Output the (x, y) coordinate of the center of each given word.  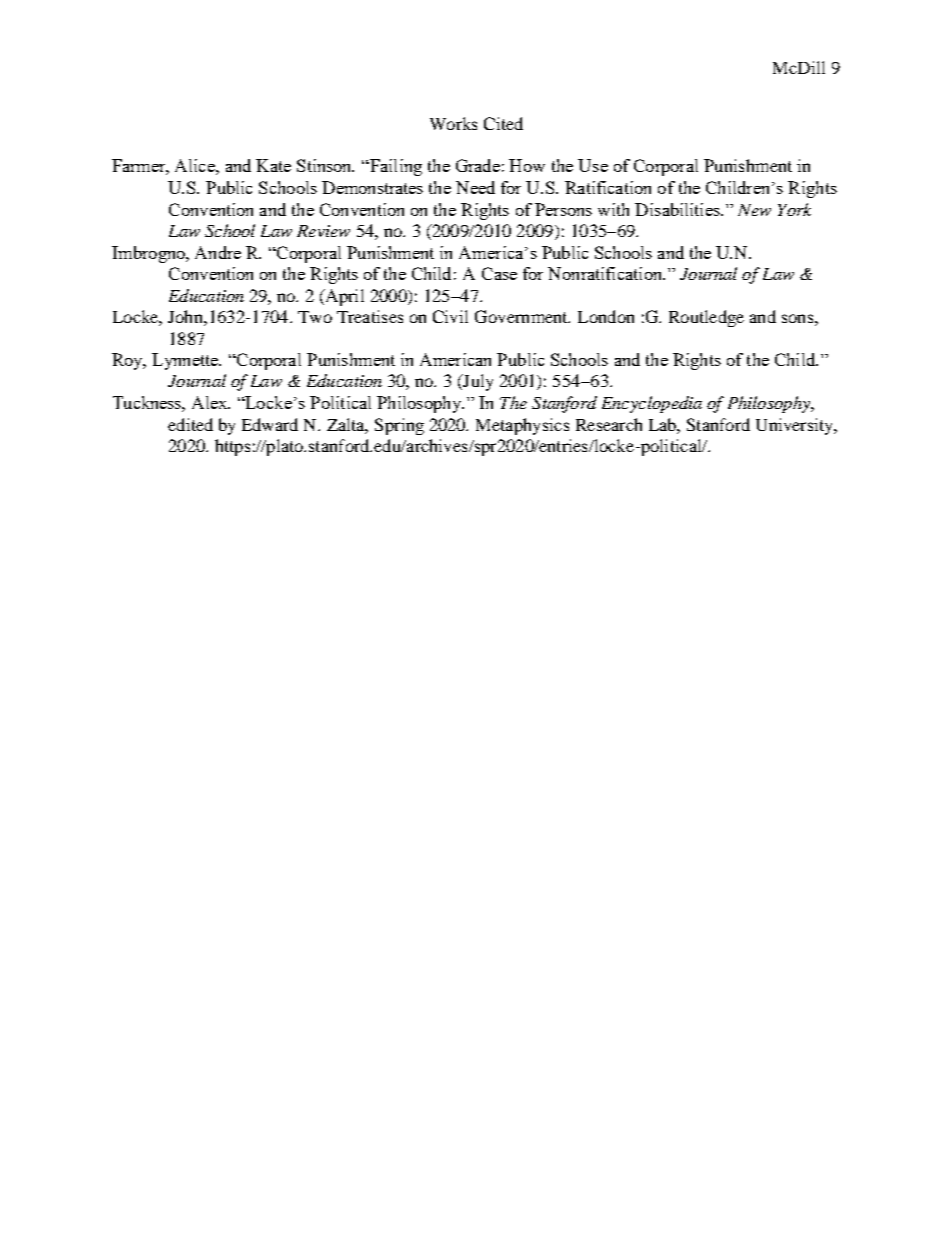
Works (453, 123)
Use (593, 165)
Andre (218, 252)
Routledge (706, 318)
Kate (273, 165)
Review (323, 231)
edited (190, 424)
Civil (450, 316)
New (754, 210)
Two (315, 317)
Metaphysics (522, 426)
